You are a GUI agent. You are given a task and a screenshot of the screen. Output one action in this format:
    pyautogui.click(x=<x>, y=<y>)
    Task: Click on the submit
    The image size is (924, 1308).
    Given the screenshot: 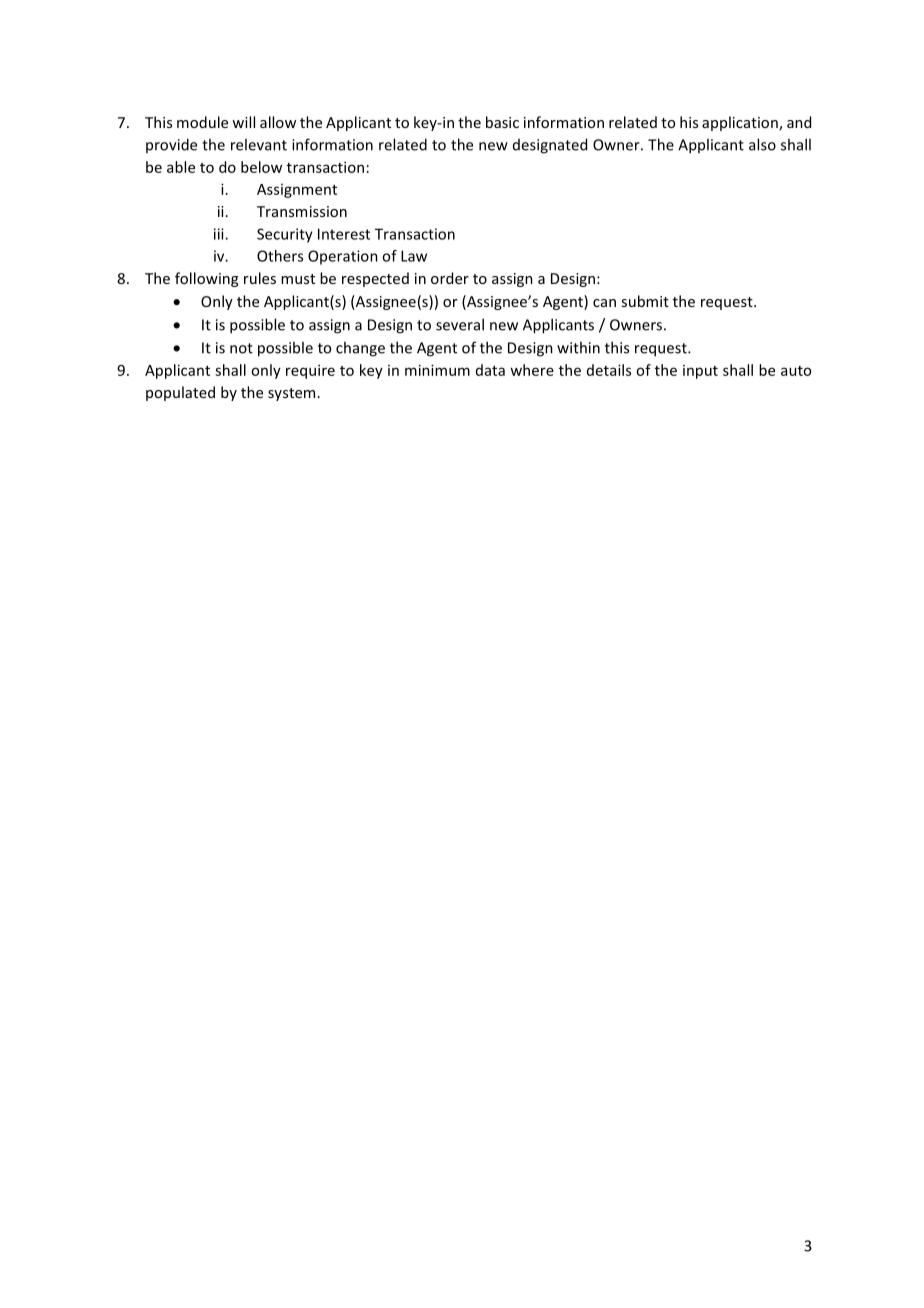 What is the action you would take?
    pyautogui.click(x=645, y=301)
